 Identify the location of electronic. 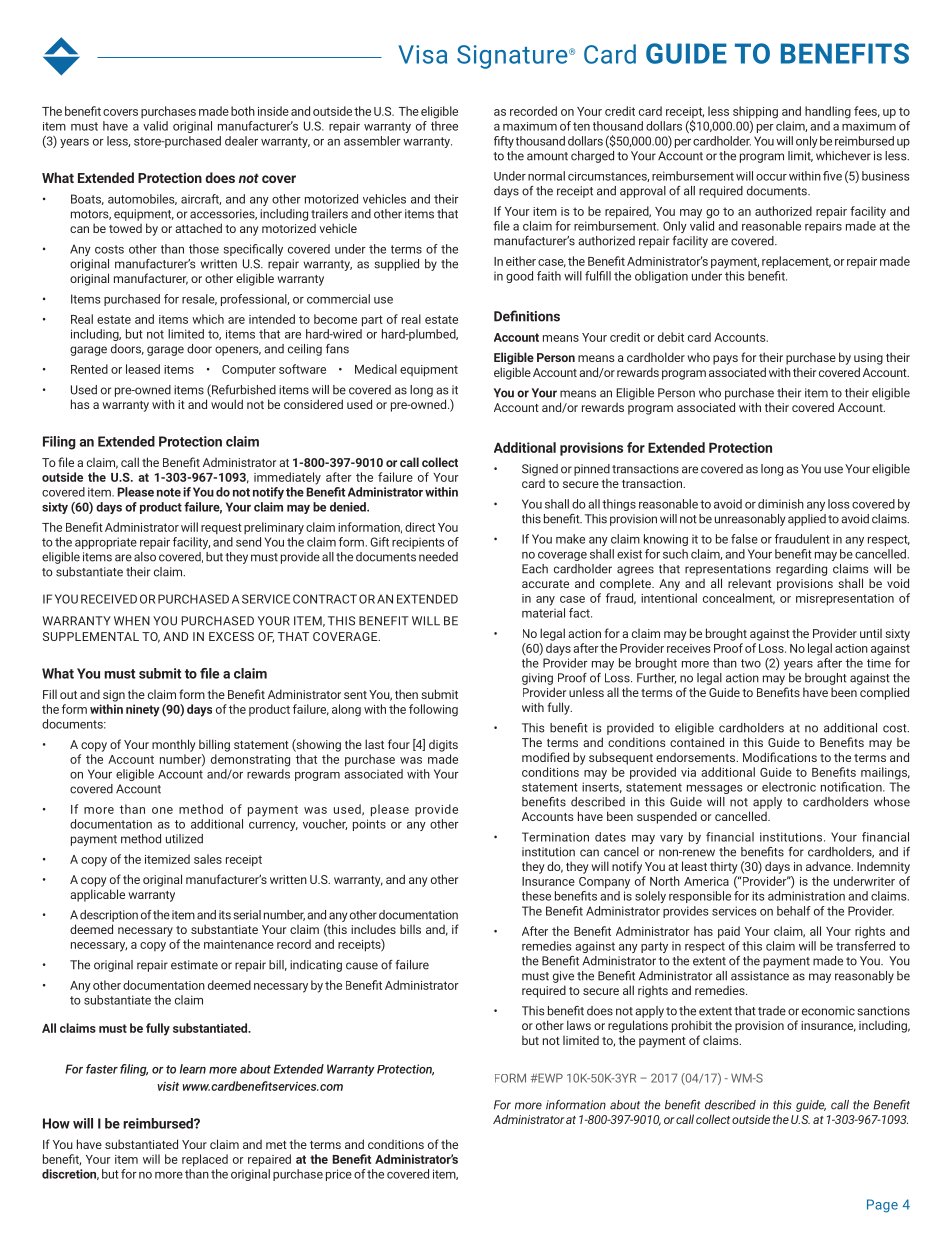
(789, 787).
